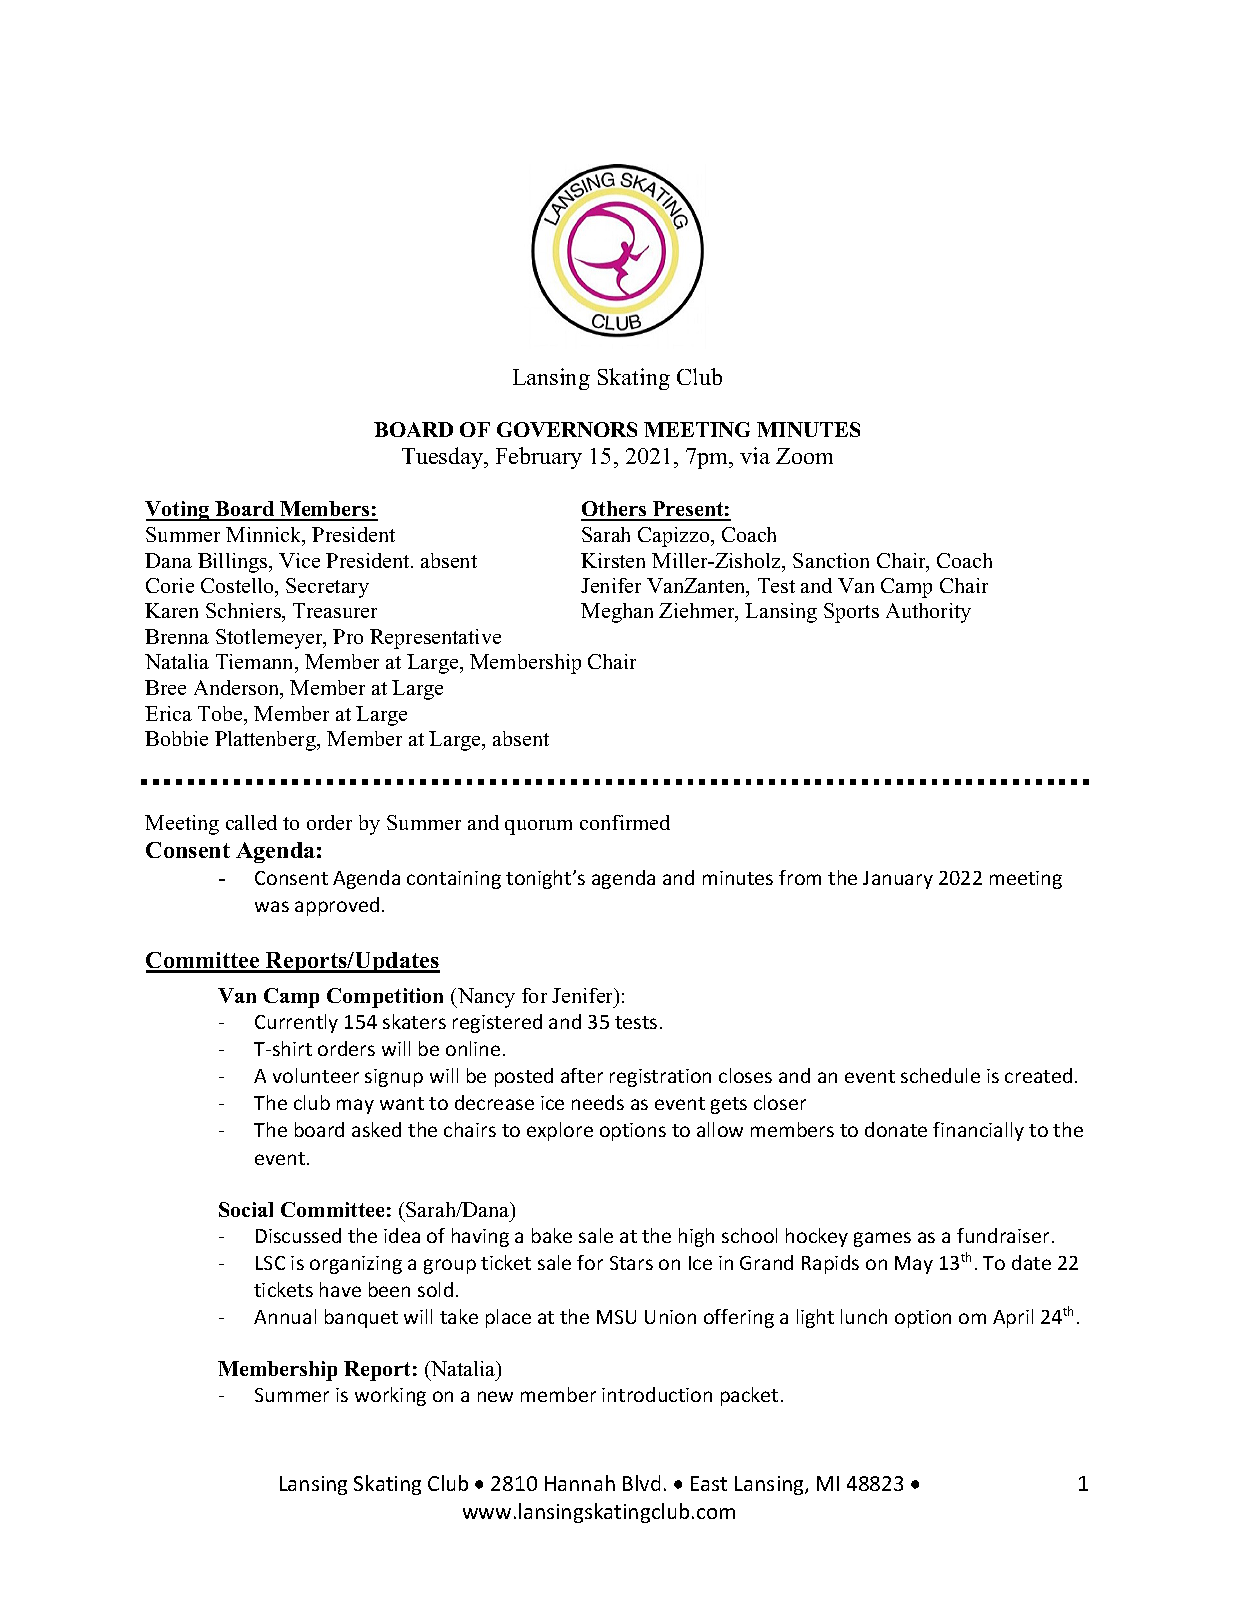 This screenshot has width=1235, height=1598. Describe the element at coordinates (178, 511) in the screenshot. I see `Voting` at that location.
